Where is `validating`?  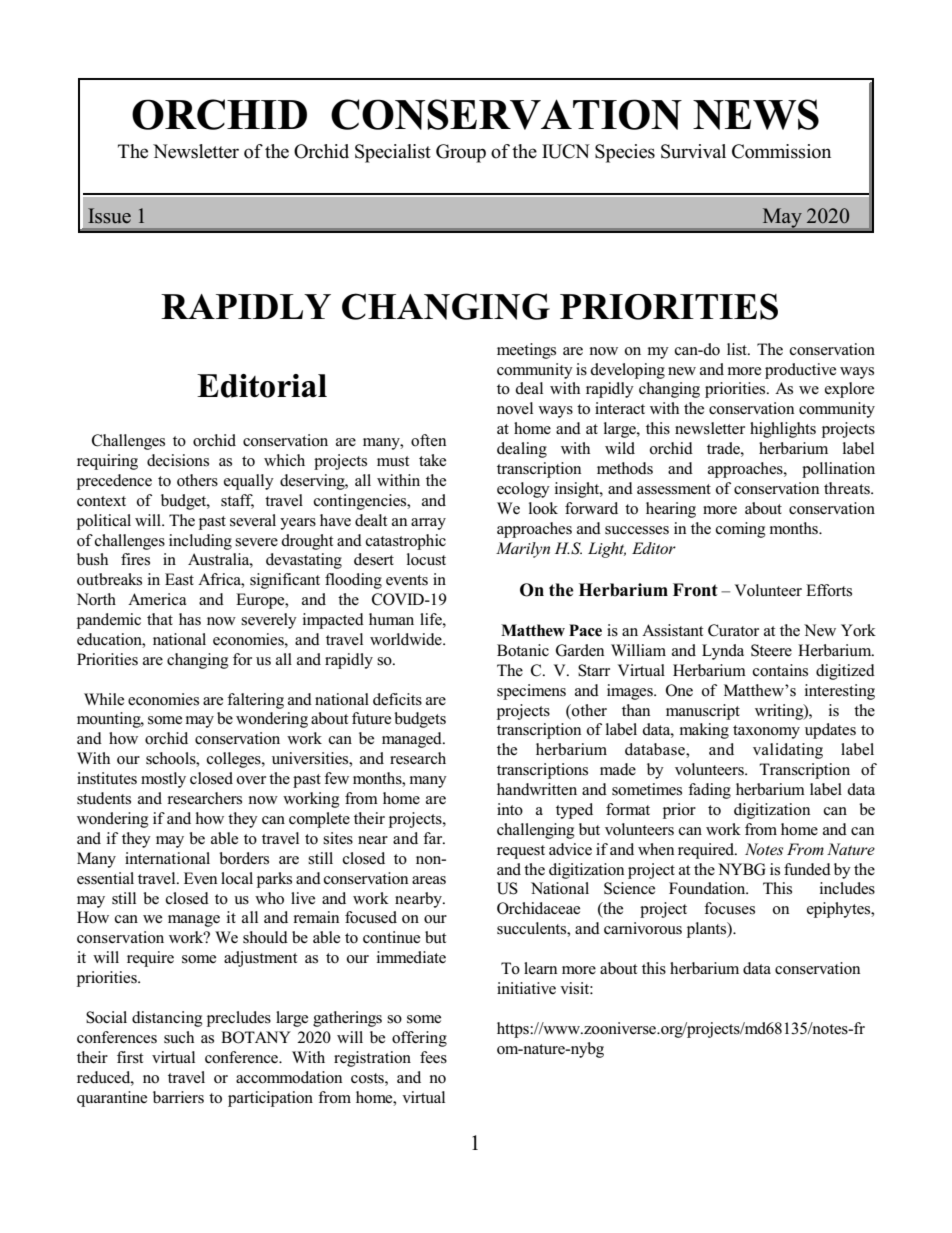
validating is located at coordinates (788, 751).
